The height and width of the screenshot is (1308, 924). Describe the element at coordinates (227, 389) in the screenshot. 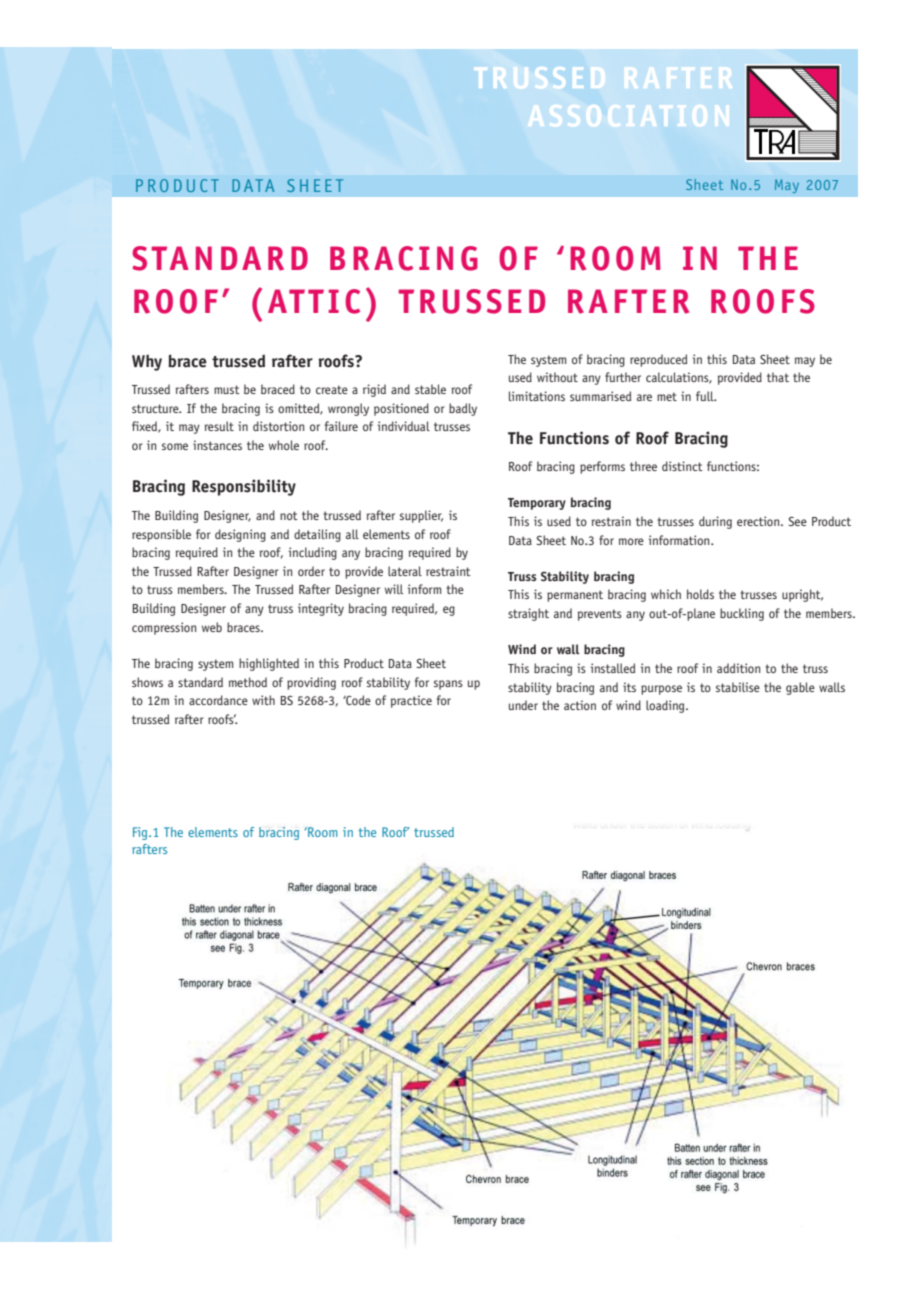

I see `must` at that location.
